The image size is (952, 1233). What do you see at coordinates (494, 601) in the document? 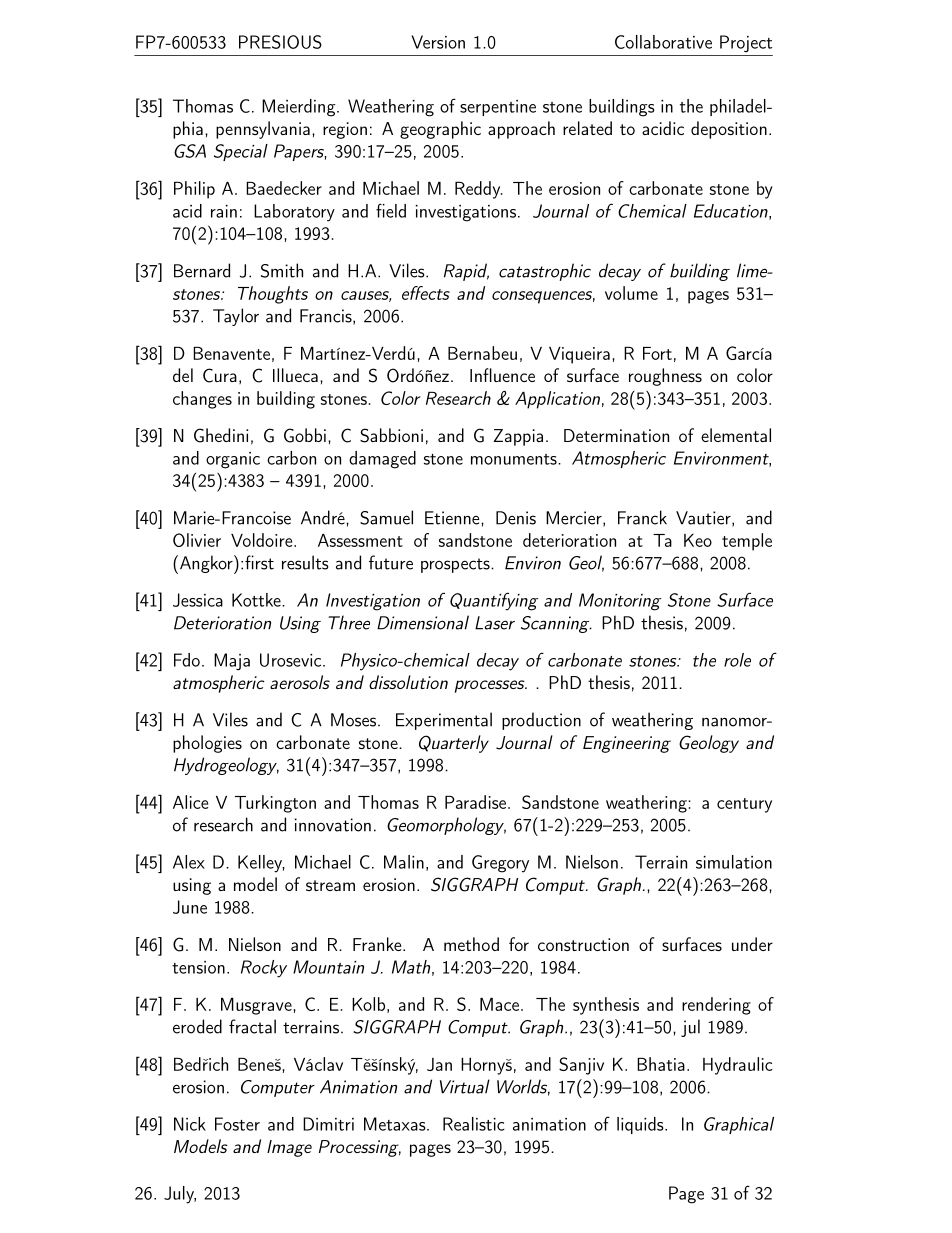
I see `Quantifying` at bounding box center [494, 601].
